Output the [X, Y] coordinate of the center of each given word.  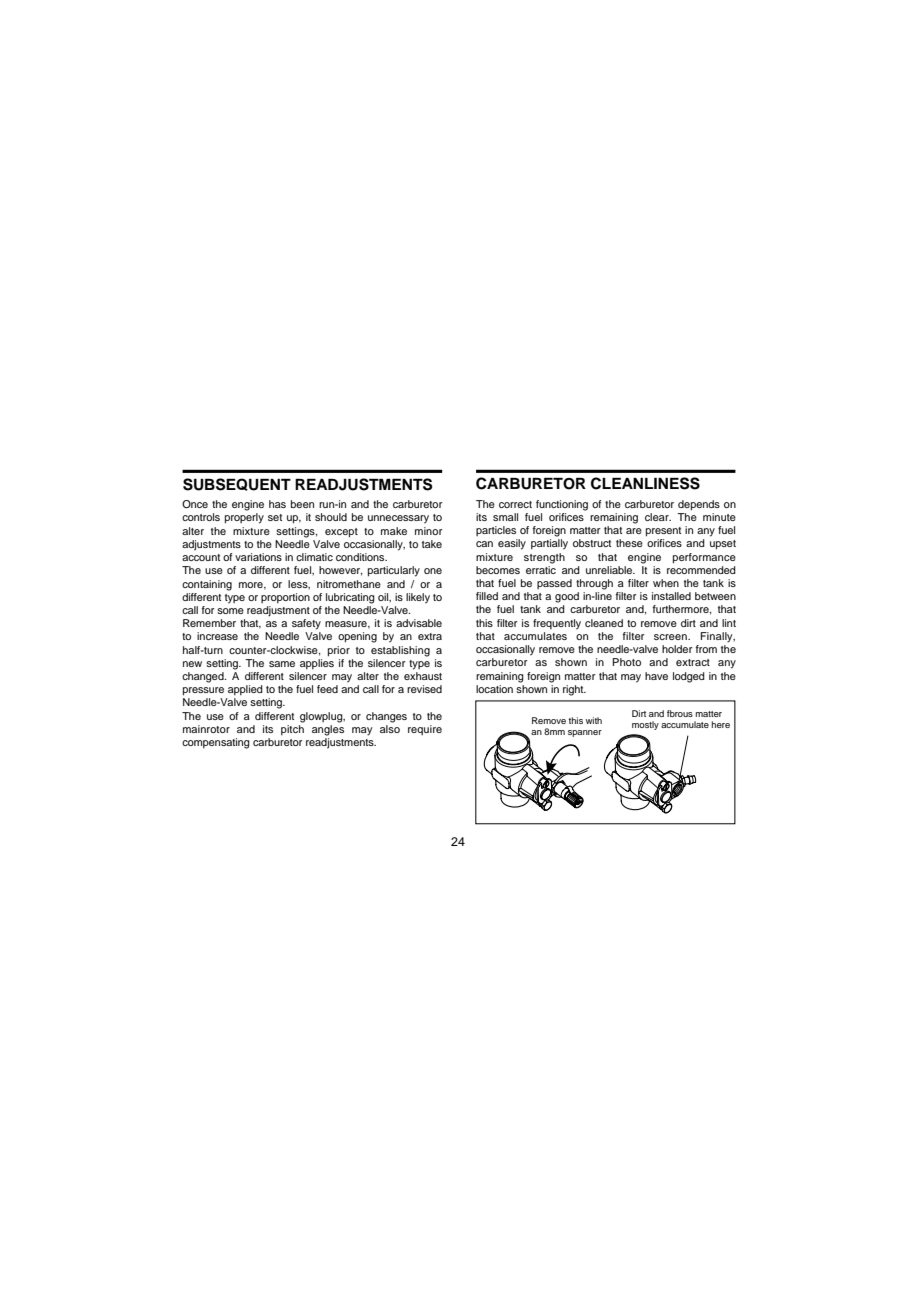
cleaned [604, 623]
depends [699, 505]
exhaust [423, 676]
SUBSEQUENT [237, 484]
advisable [419, 623]
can [484, 544]
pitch [292, 730]
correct [515, 504]
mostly [645, 725]
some [230, 611]
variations [258, 557]
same [282, 664]
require [425, 730]
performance [704, 558]
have [656, 676]
